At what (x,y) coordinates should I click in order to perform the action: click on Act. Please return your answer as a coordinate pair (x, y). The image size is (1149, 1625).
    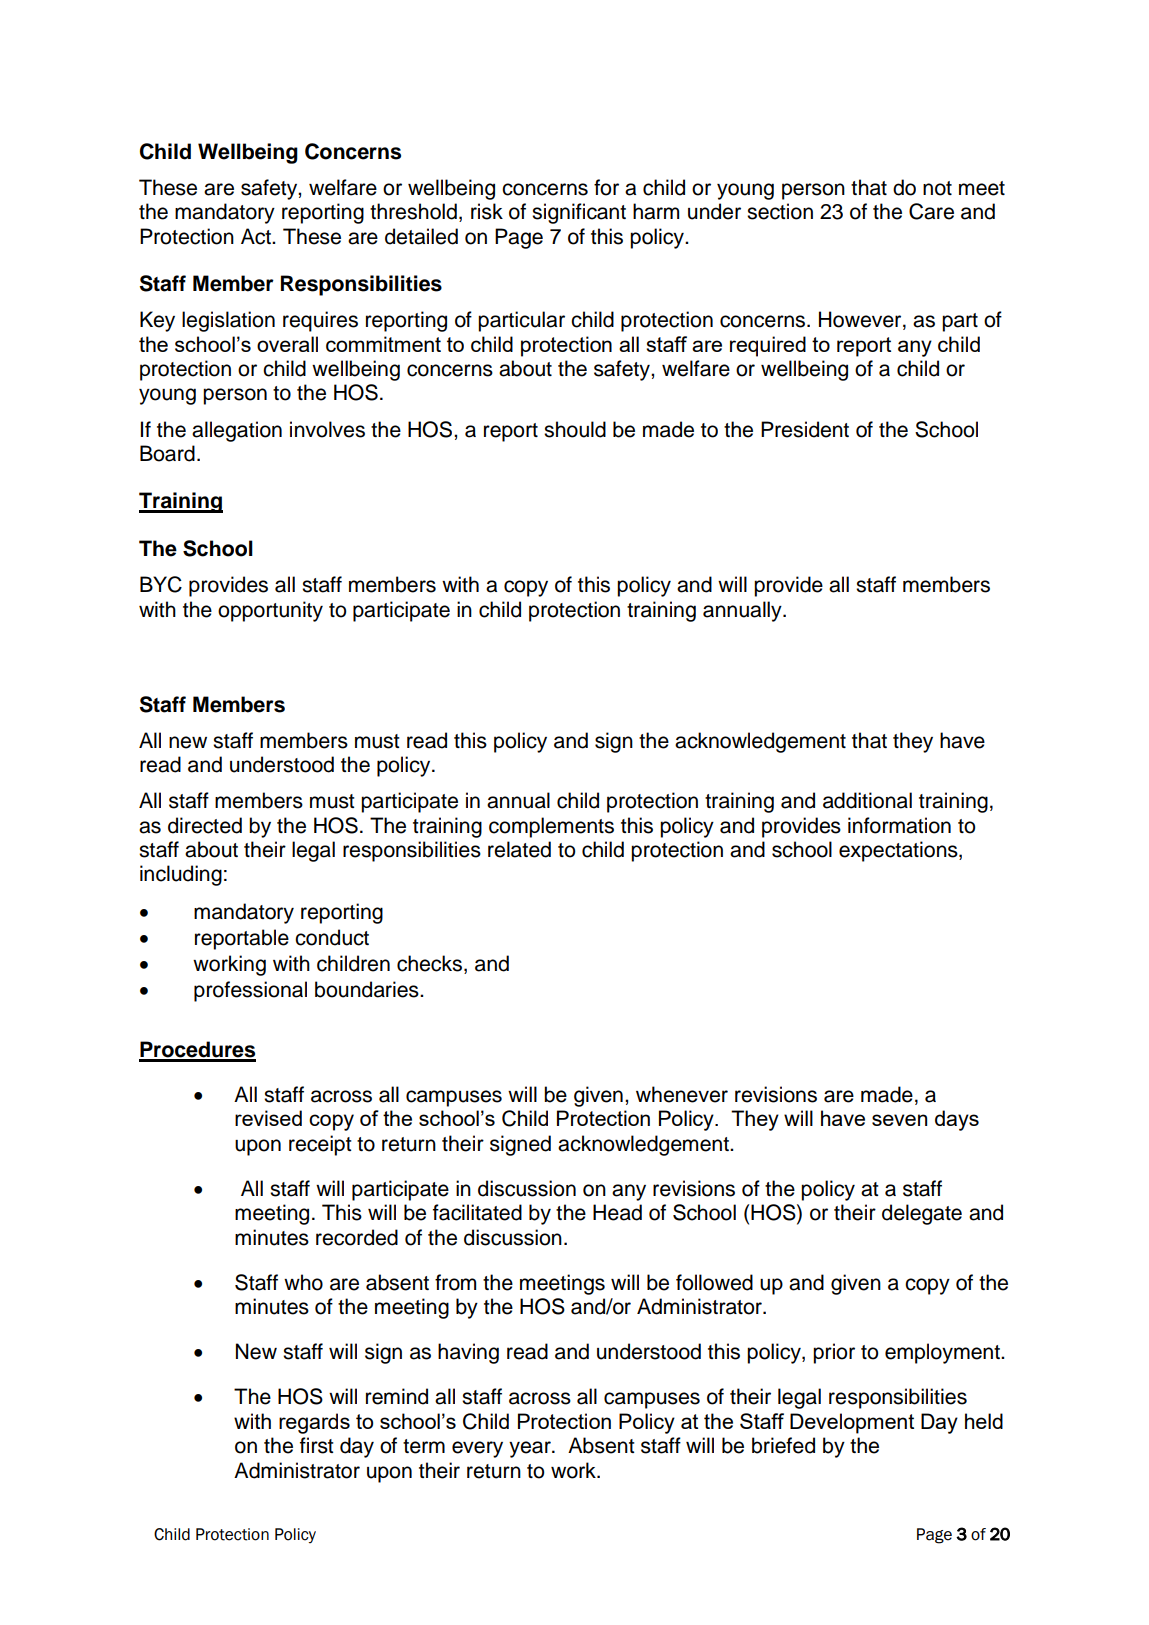
    Looking at the image, I should click on (257, 236).
